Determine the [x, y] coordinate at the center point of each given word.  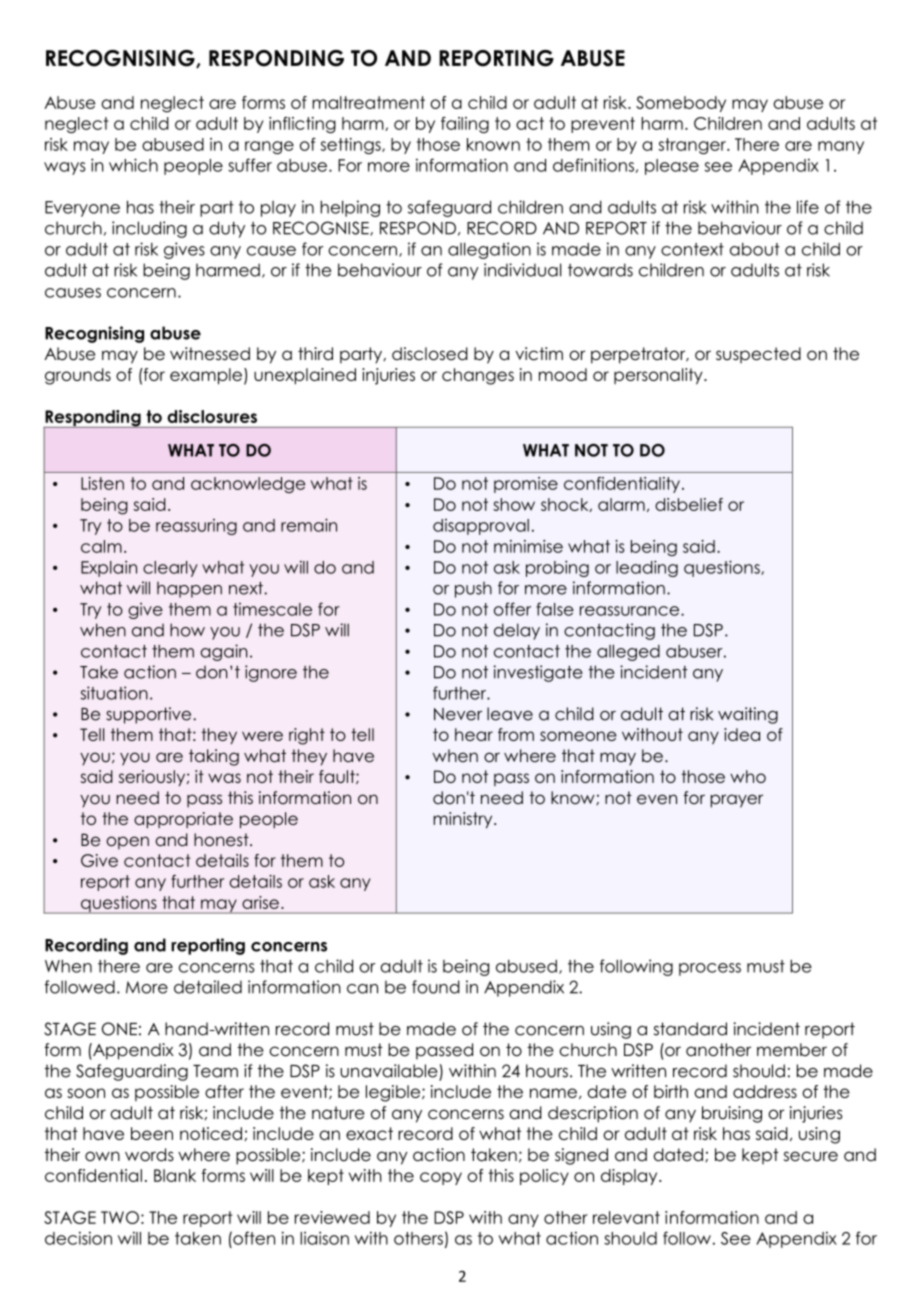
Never [458, 714]
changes [478, 376]
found [436, 987]
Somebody [681, 104]
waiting [748, 715]
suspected [758, 355]
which [133, 165]
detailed [208, 987]
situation [114, 693]
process [710, 969]
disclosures [212, 416]
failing [465, 125]
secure [811, 1156]
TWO [120, 1217]
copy [441, 1178]
